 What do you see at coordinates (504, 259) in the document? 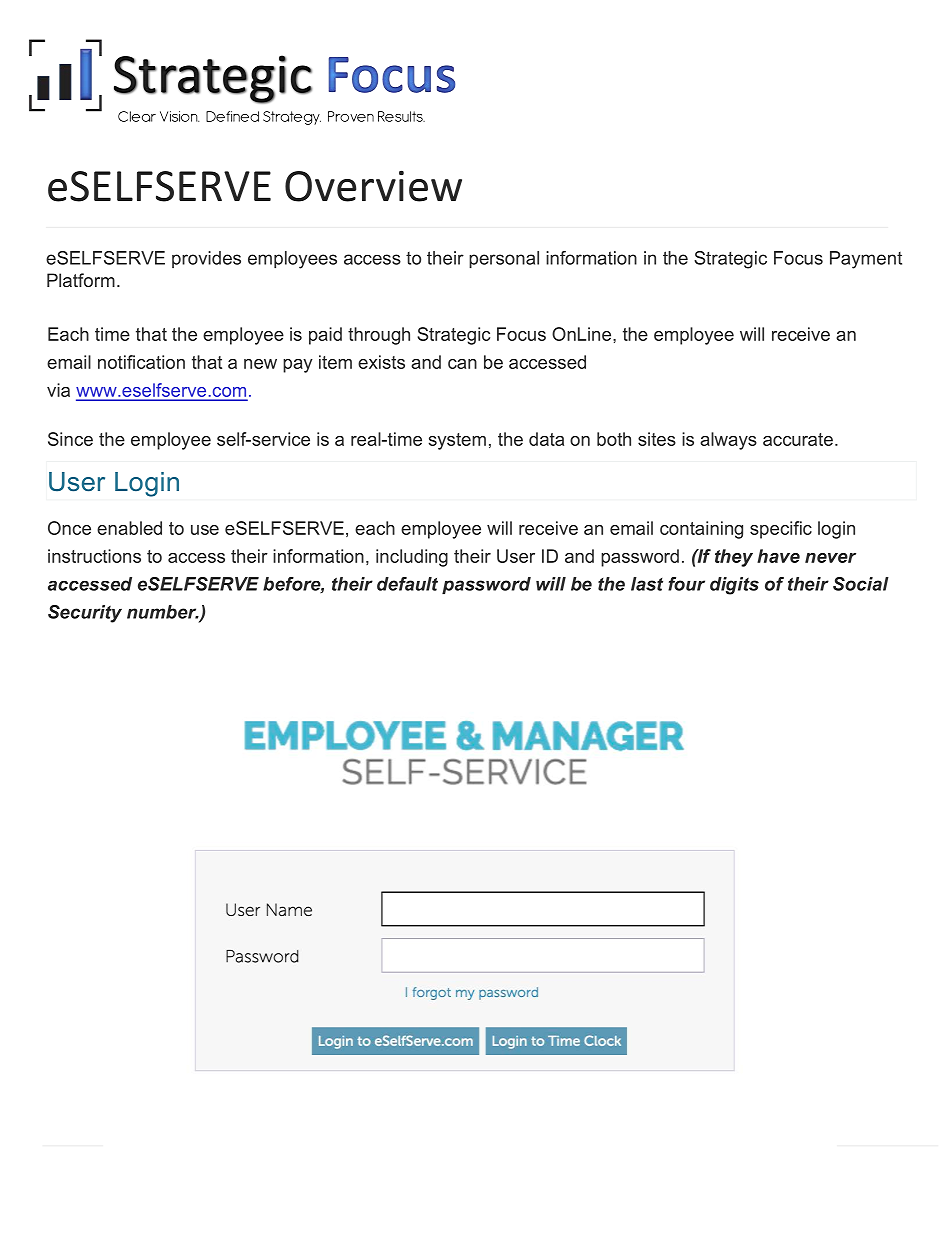
I see `personal` at bounding box center [504, 259].
